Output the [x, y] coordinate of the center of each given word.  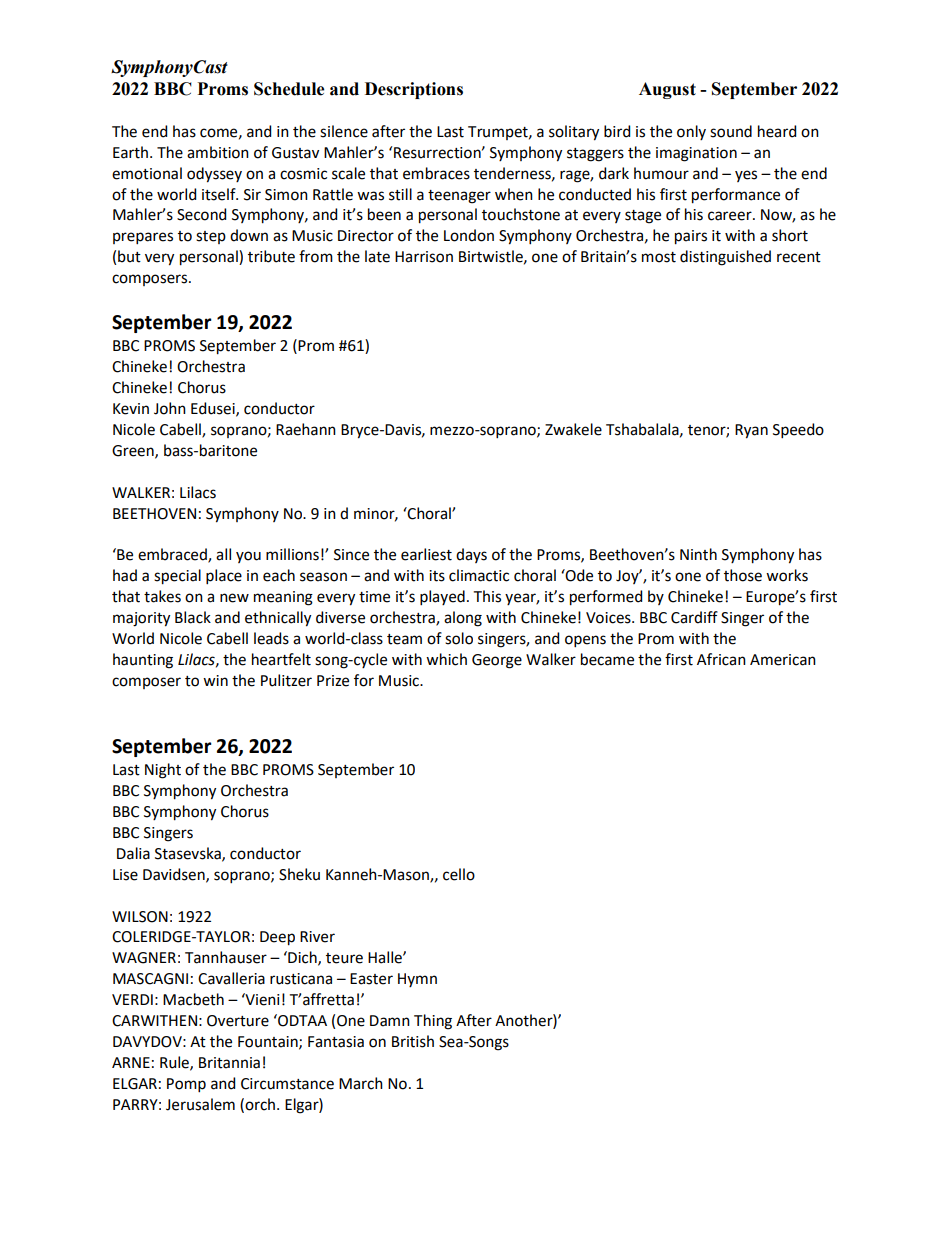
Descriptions [414, 90]
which [446, 659]
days [471, 555]
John [170, 408]
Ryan [751, 431]
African [721, 659]
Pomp [186, 1085]
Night [163, 771]
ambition [218, 152]
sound [731, 131]
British [413, 1041]
